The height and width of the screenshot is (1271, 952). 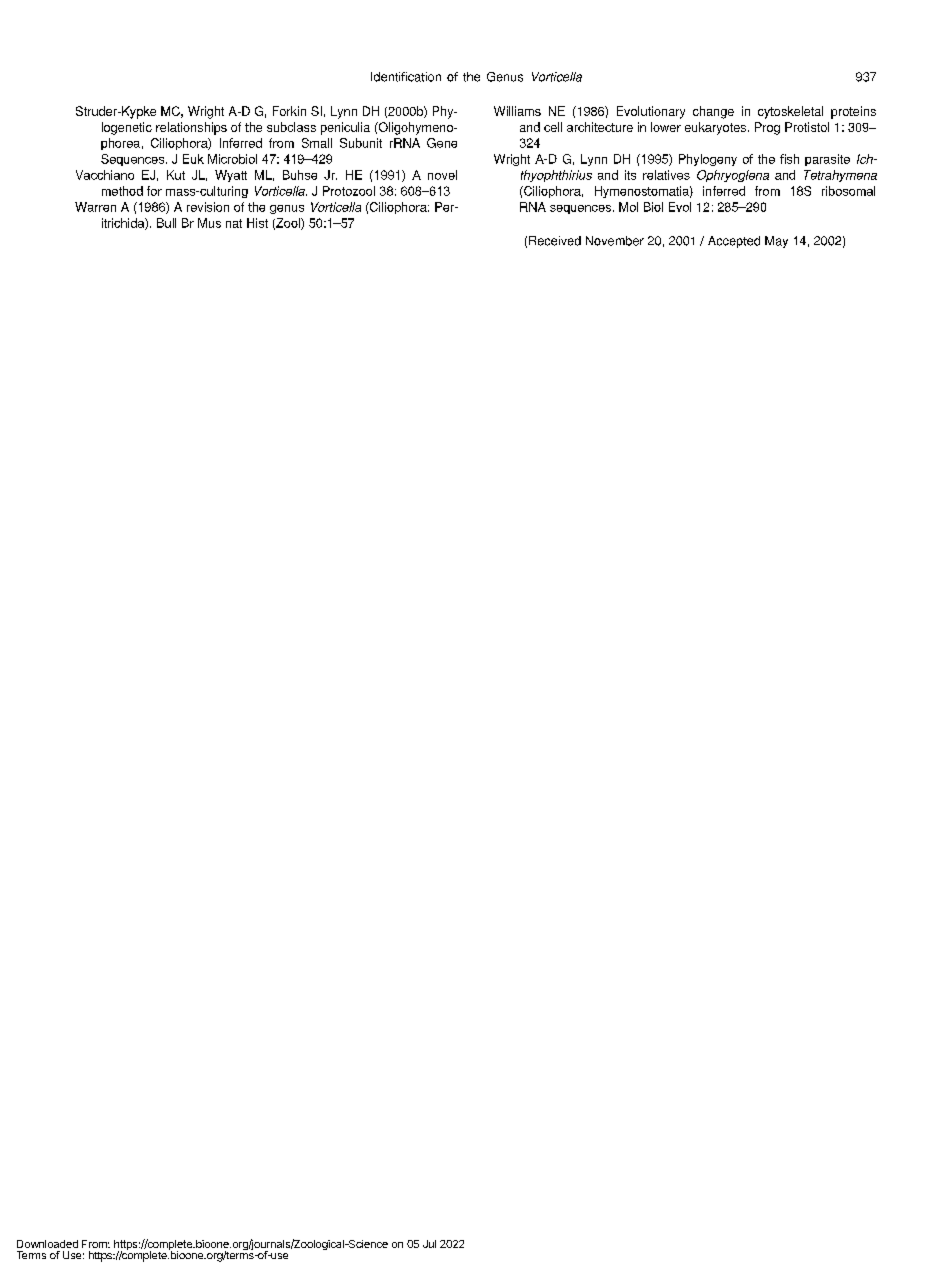 What do you see at coordinates (429, 1244) in the screenshot?
I see `Jul` at bounding box center [429, 1244].
